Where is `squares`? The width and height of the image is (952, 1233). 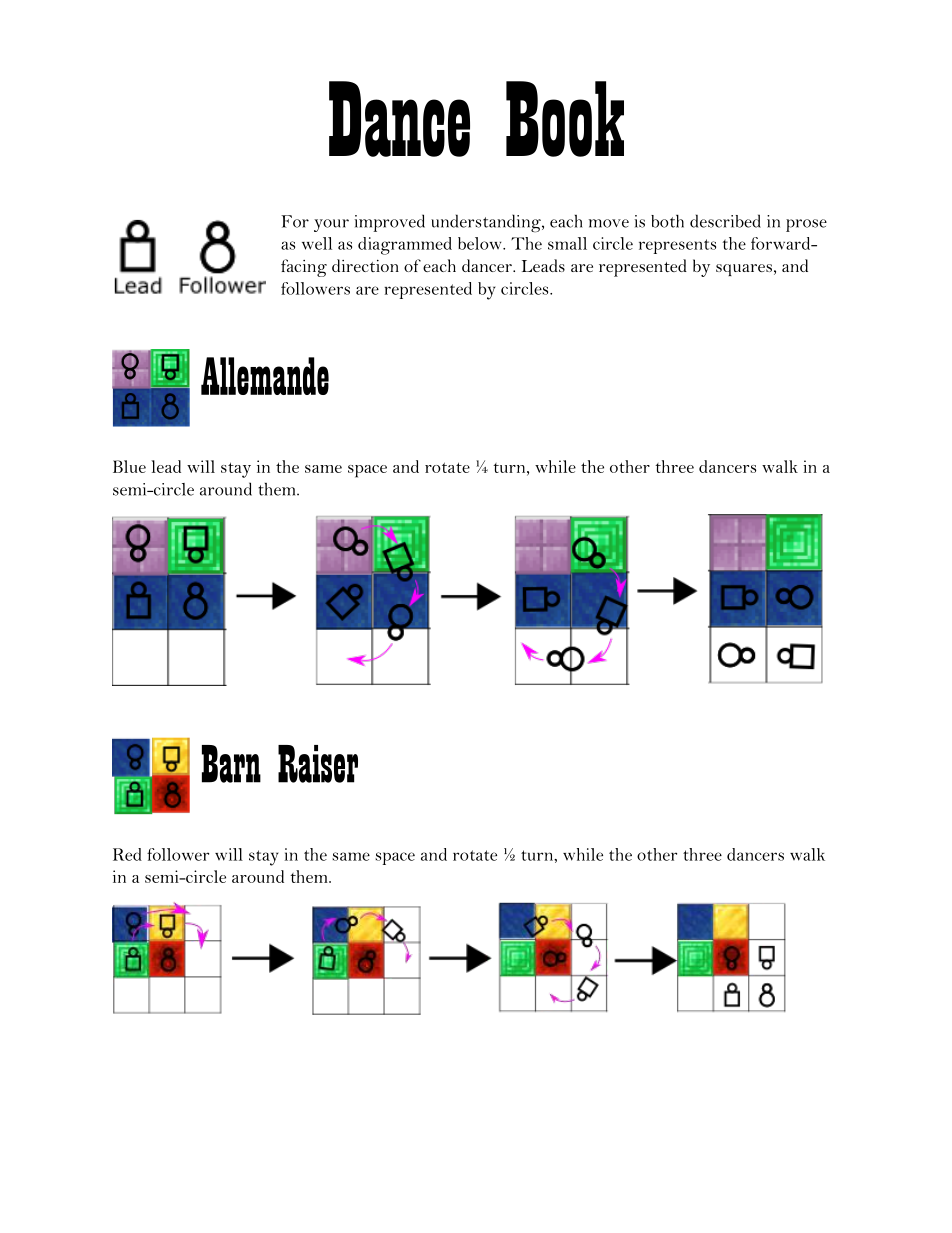 squares is located at coordinates (744, 270).
